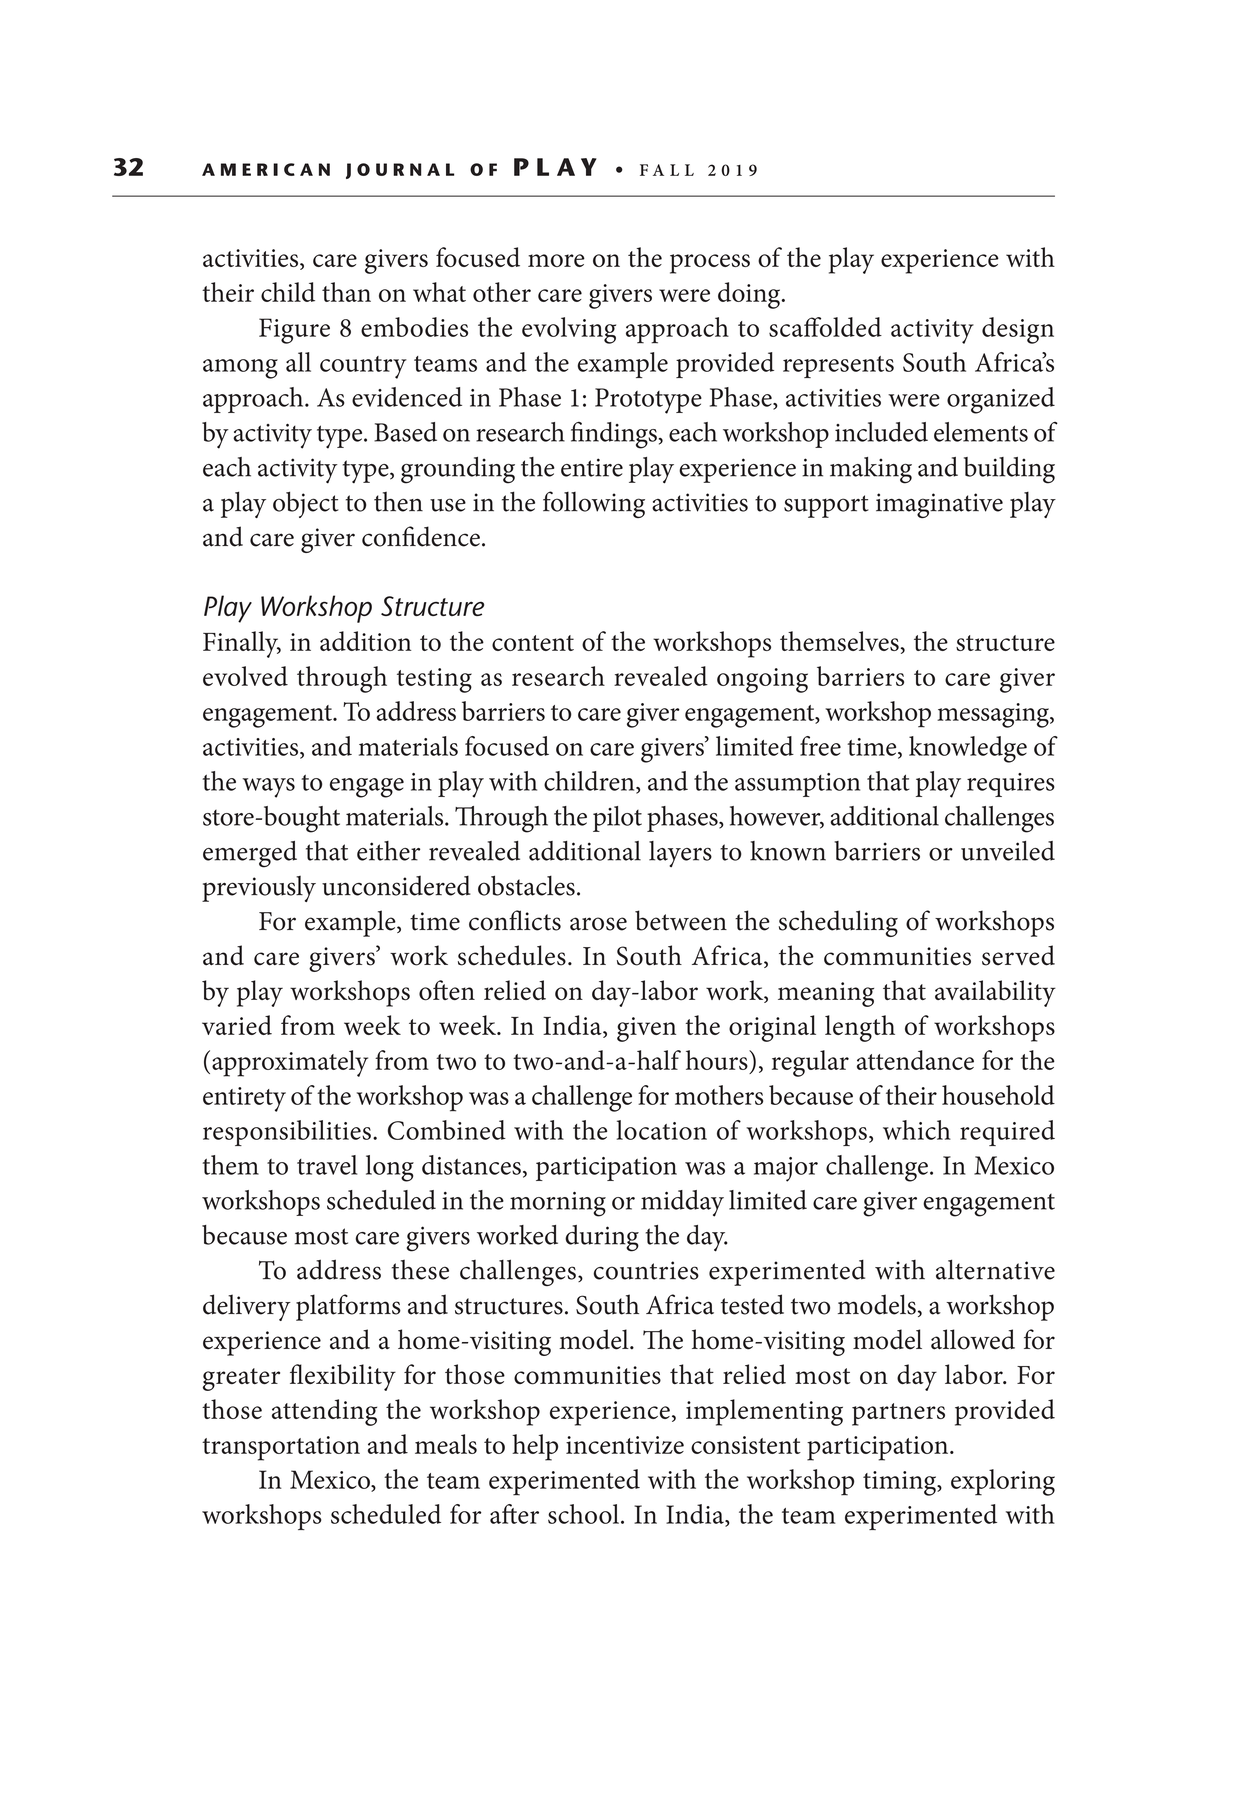  What do you see at coordinates (939, 505) in the screenshot?
I see `imaginative` at bounding box center [939, 505].
